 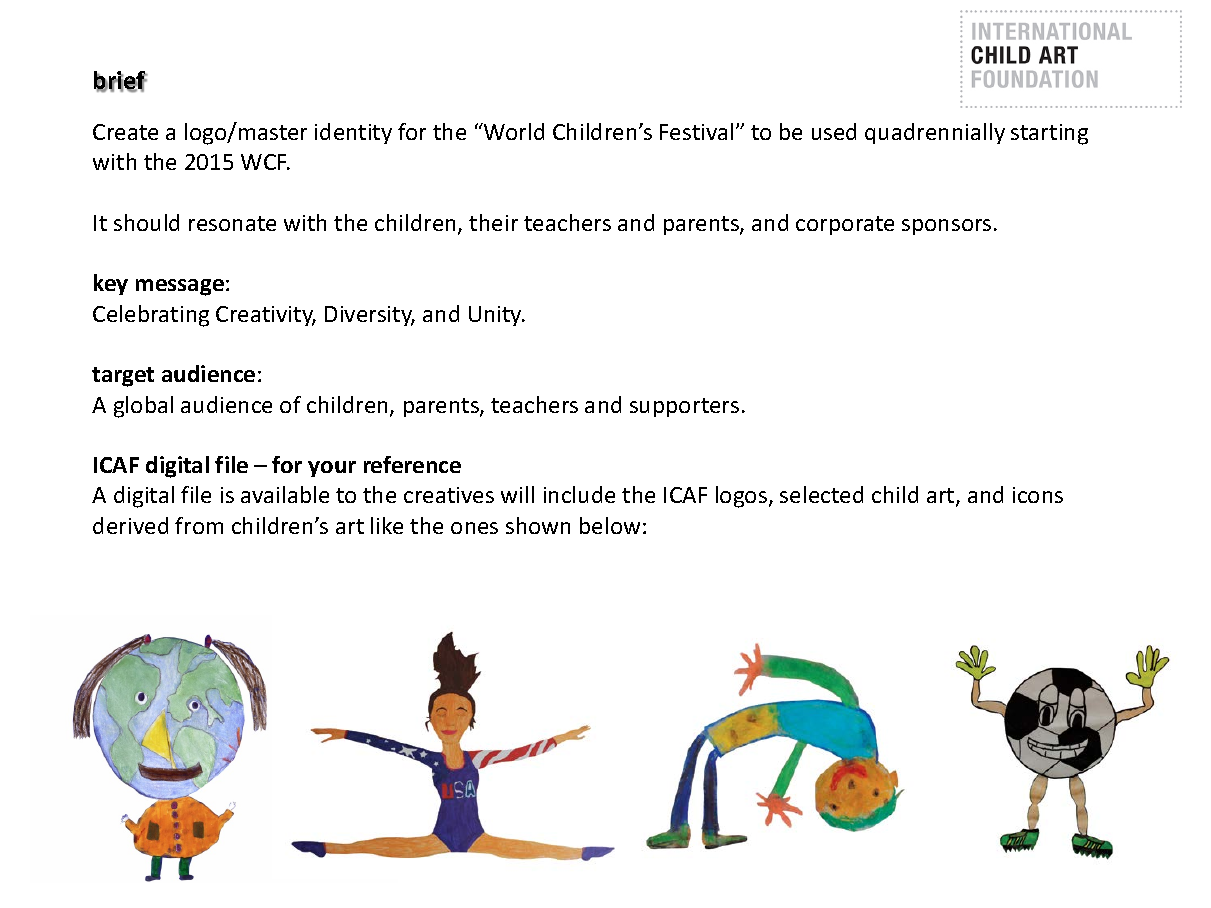 I want to click on Unity, so click(x=496, y=316).
